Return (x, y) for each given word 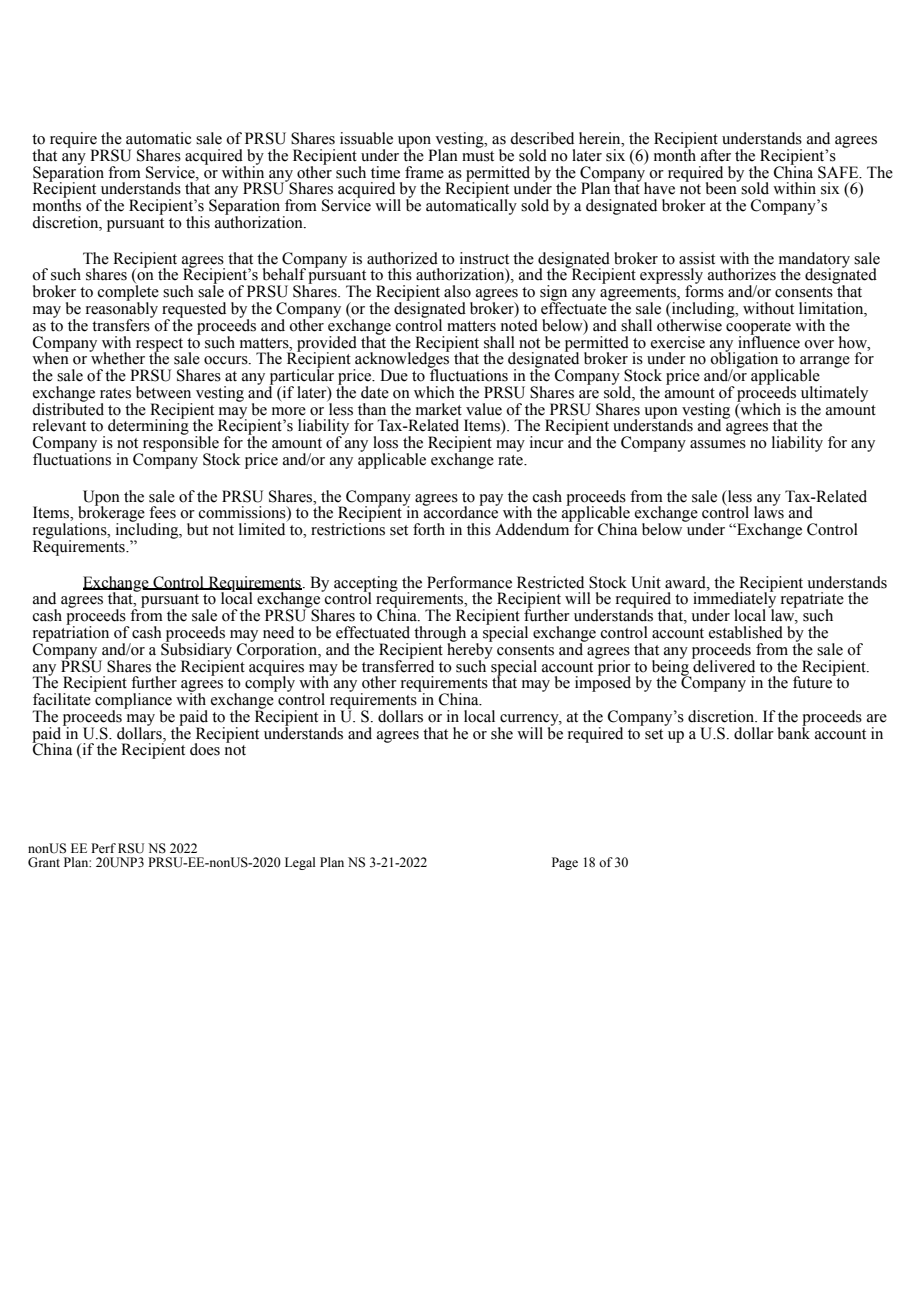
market (439, 409)
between (163, 392)
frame (424, 172)
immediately (734, 600)
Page (565, 863)
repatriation (71, 634)
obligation (744, 360)
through (440, 635)
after (716, 155)
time (385, 172)
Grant (44, 862)
